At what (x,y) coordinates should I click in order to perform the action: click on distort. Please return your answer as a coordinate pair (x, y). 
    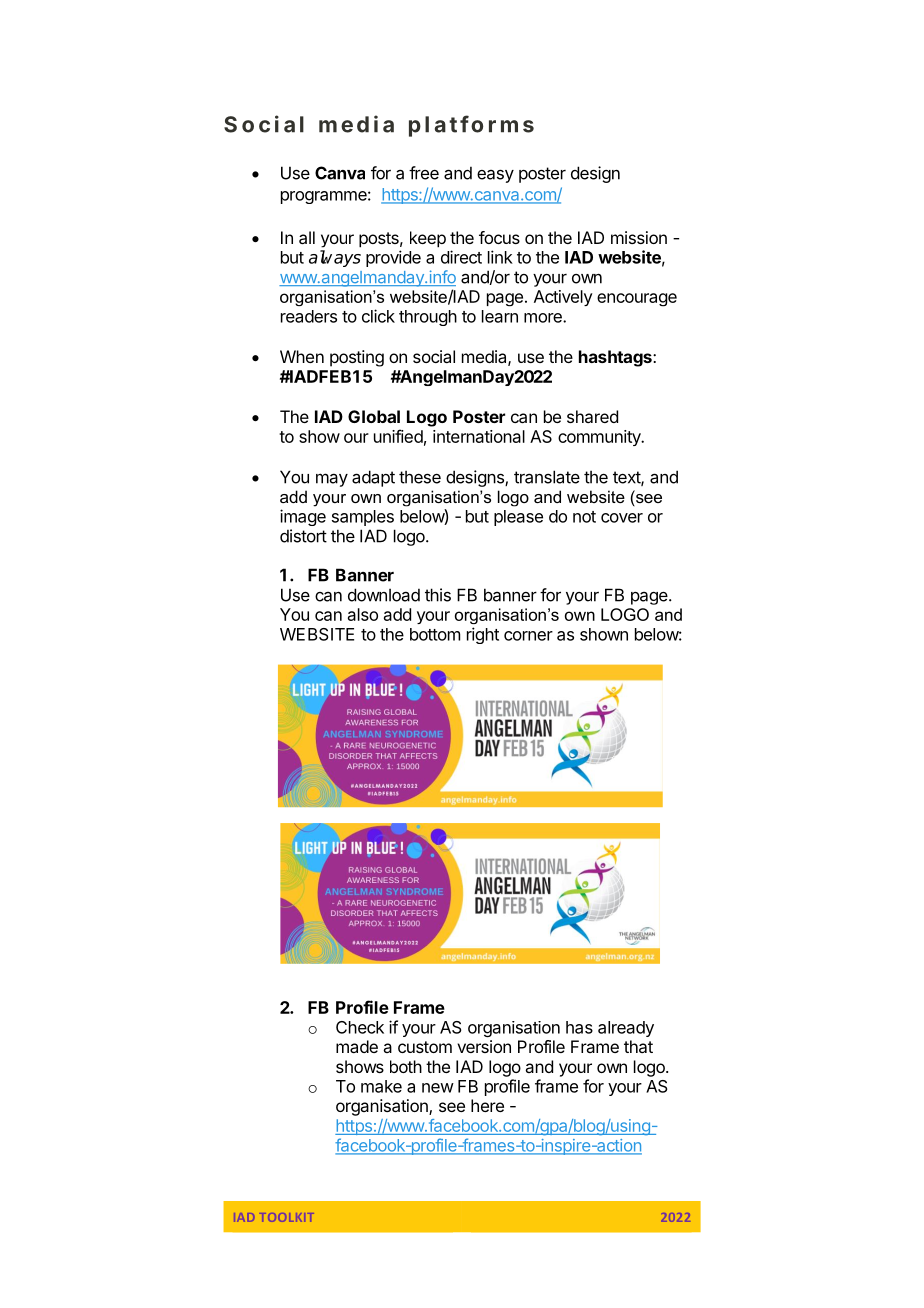
    Looking at the image, I should click on (303, 536).
